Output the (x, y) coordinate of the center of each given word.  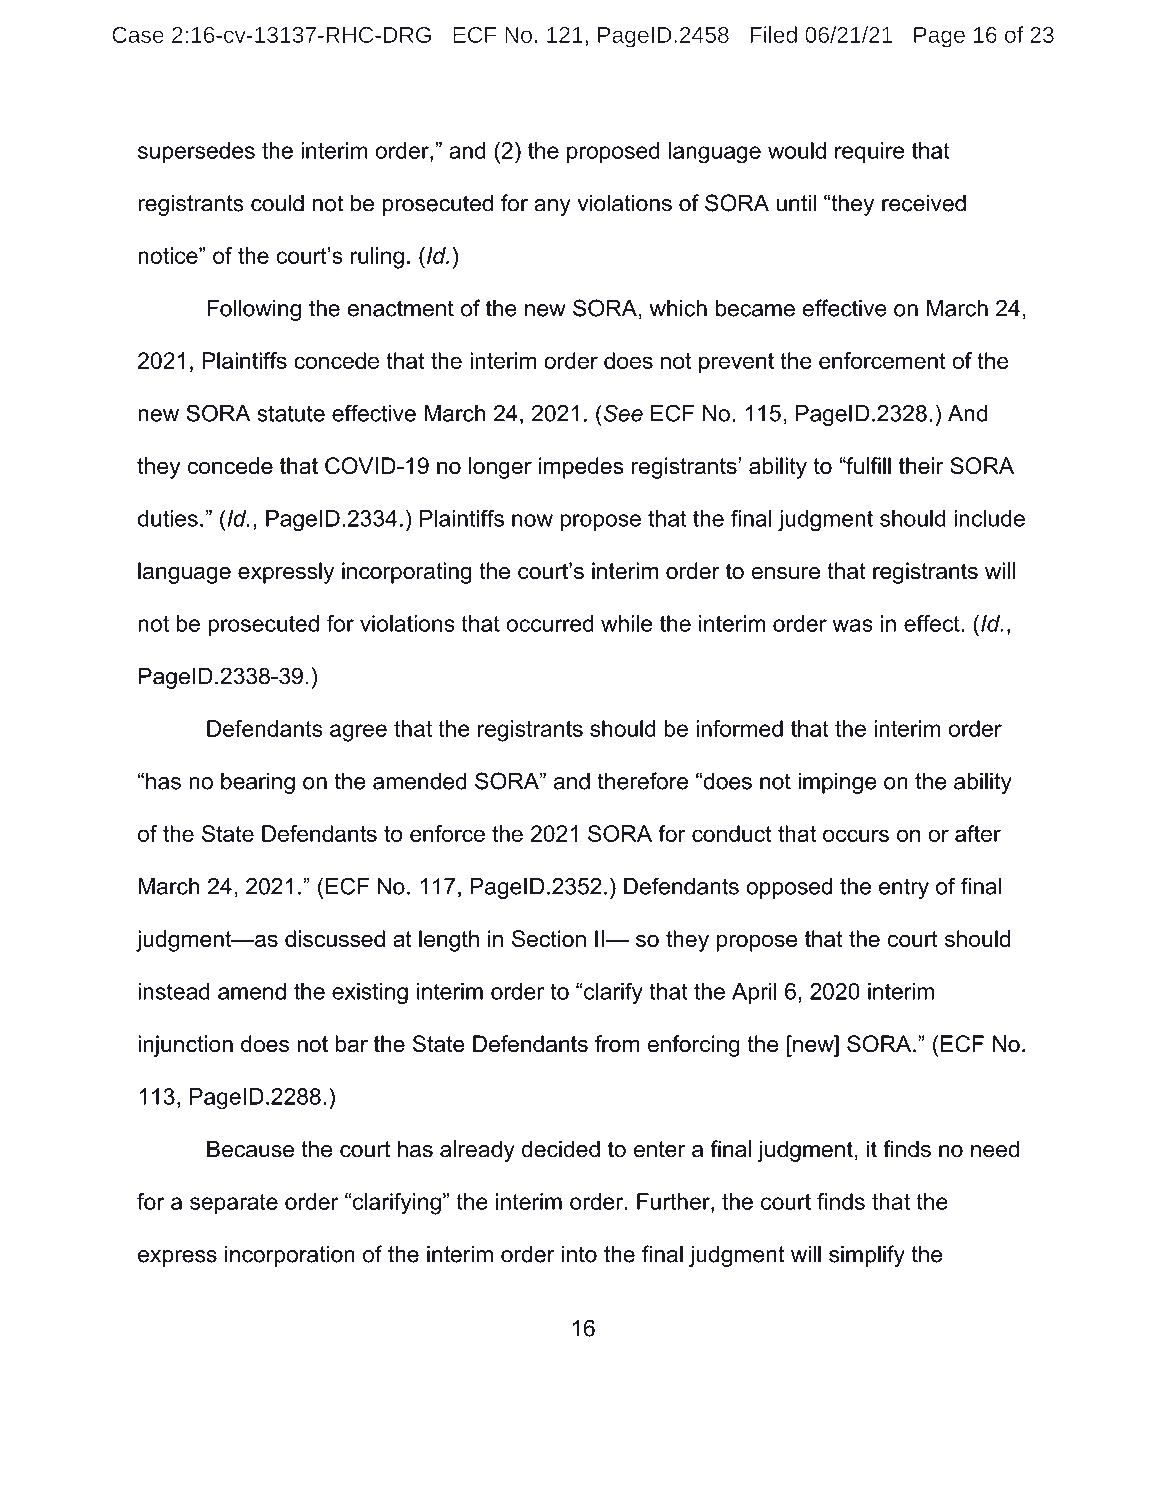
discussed (335, 938)
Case (138, 35)
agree (358, 733)
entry (904, 888)
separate (234, 1204)
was (852, 625)
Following (254, 310)
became (755, 308)
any (552, 207)
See (622, 413)
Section (549, 938)
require (869, 152)
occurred (550, 623)
